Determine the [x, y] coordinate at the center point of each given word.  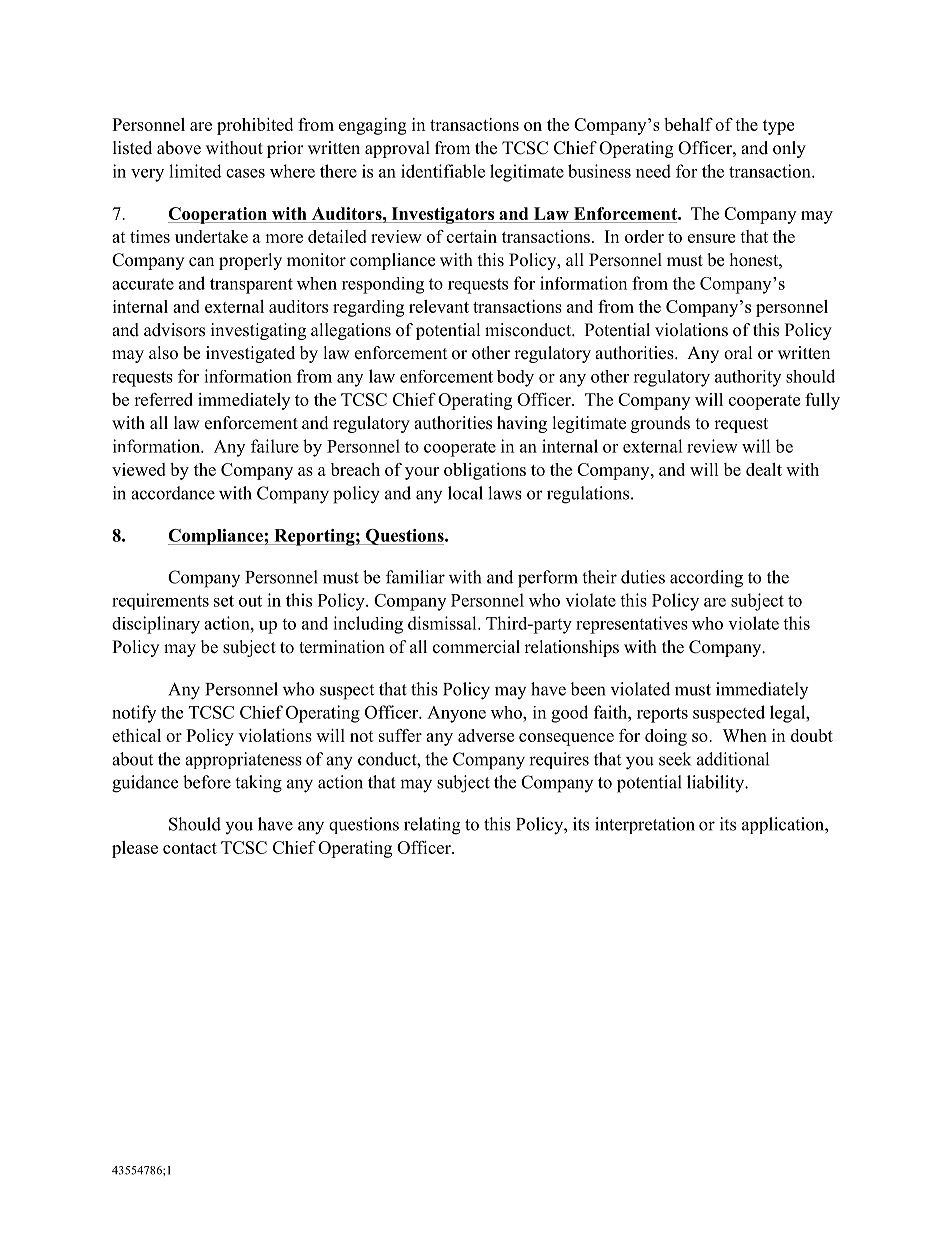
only [789, 149]
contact [190, 848]
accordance [173, 493]
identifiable [443, 171]
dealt [764, 469]
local [465, 493]
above [179, 148]
